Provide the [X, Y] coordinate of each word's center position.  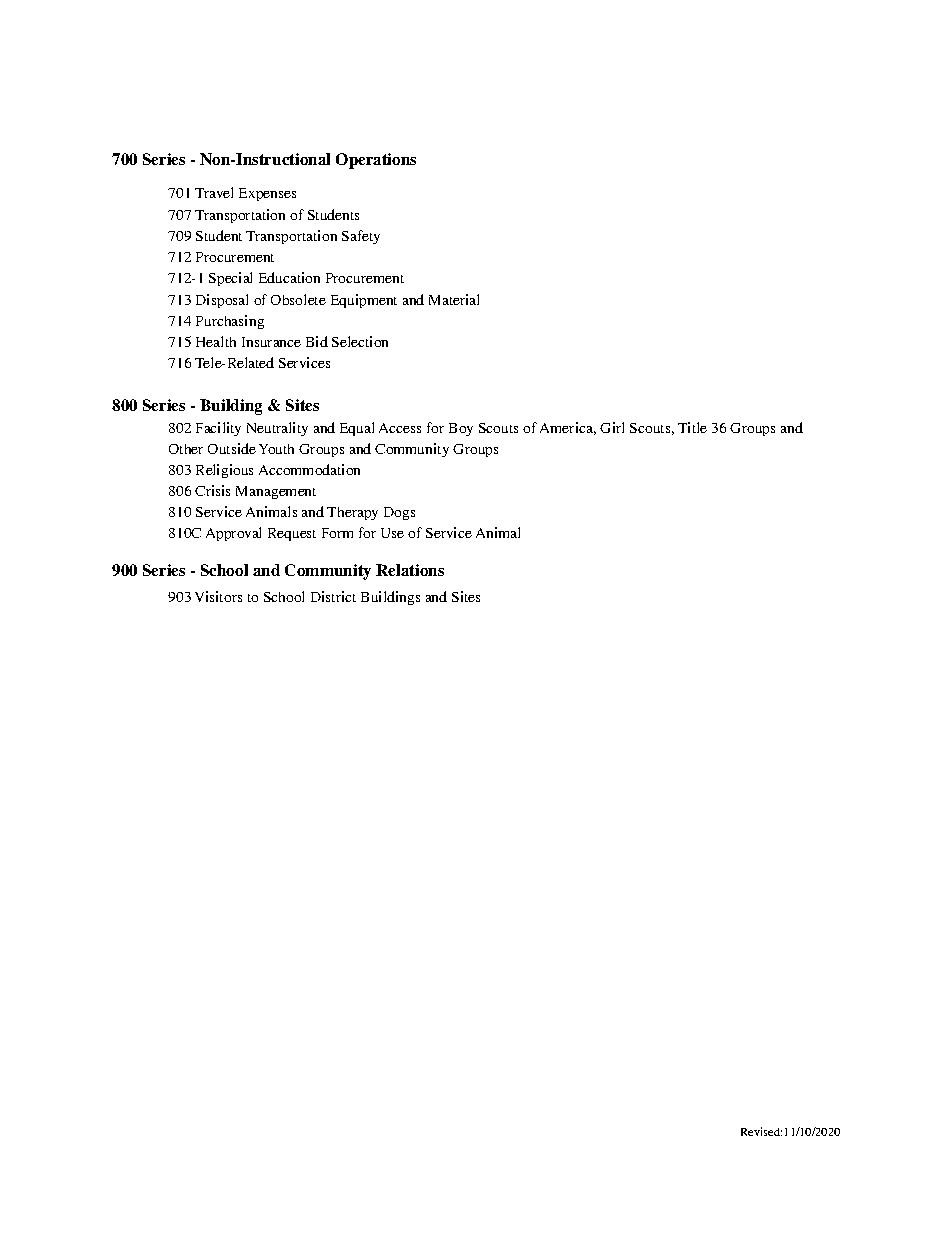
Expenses [267, 194]
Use [392, 533]
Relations [410, 570]
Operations [376, 161]
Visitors [218, 596]
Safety [361, 237]
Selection [360, 341]
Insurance [271, 342]
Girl [612, 427]
